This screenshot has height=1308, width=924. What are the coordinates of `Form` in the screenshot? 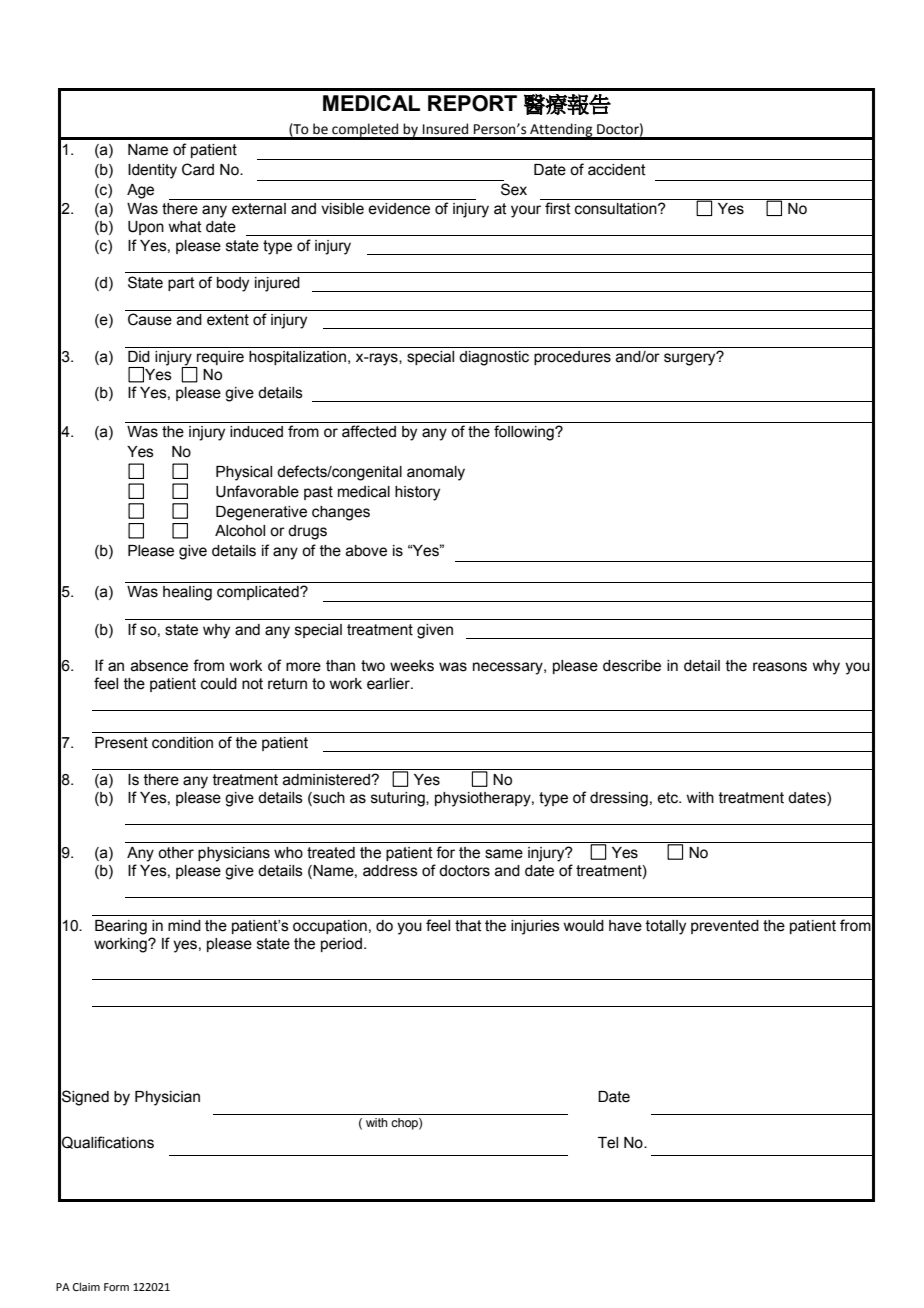 It's located at (116, 1287).
